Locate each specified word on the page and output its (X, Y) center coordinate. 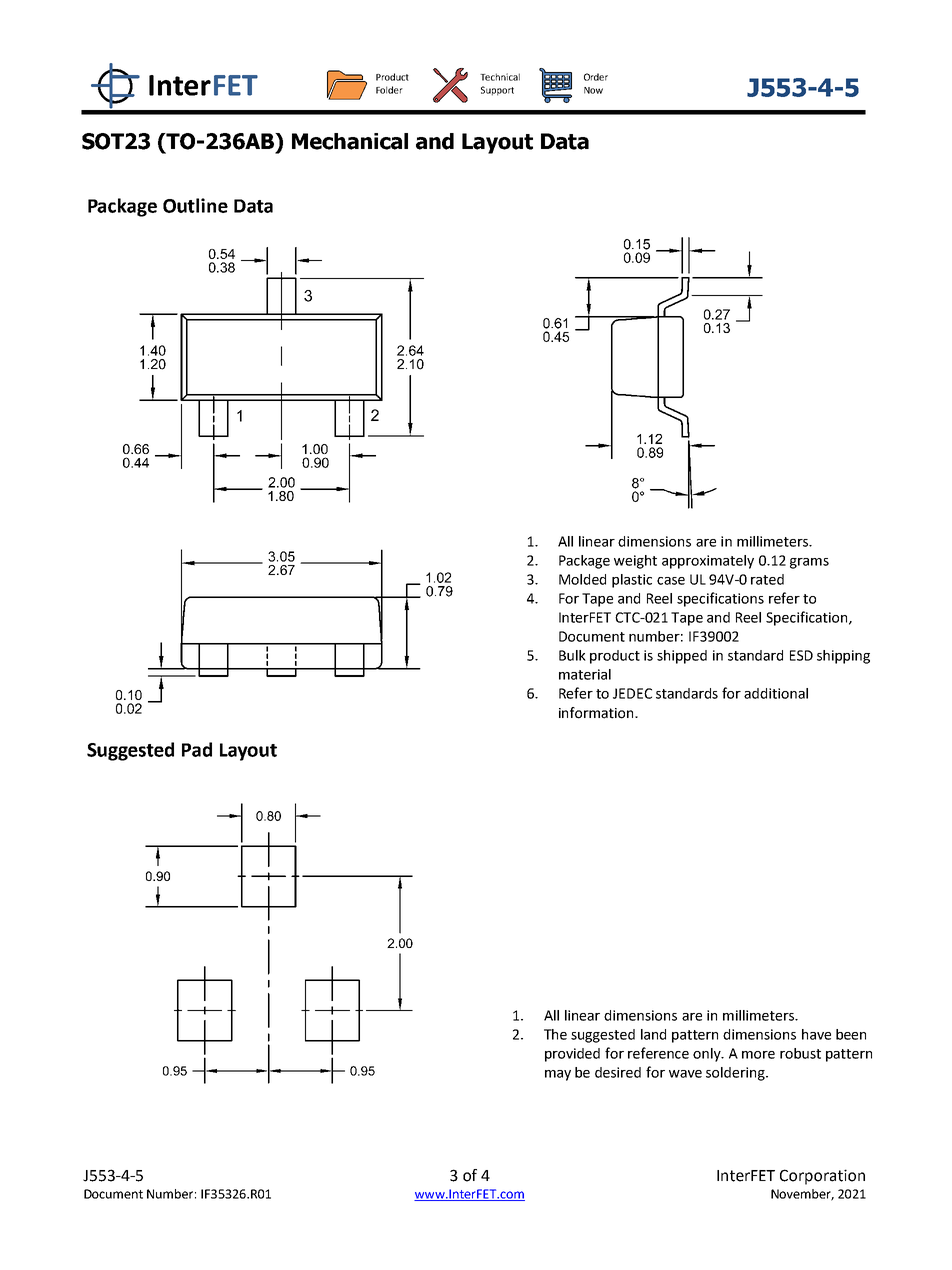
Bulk (572, 655)
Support (497, 91)
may (558, 1075)
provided (572, 1055)
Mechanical (350, 141)
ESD (801, 655)
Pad (197, 749)
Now (593, 90)
